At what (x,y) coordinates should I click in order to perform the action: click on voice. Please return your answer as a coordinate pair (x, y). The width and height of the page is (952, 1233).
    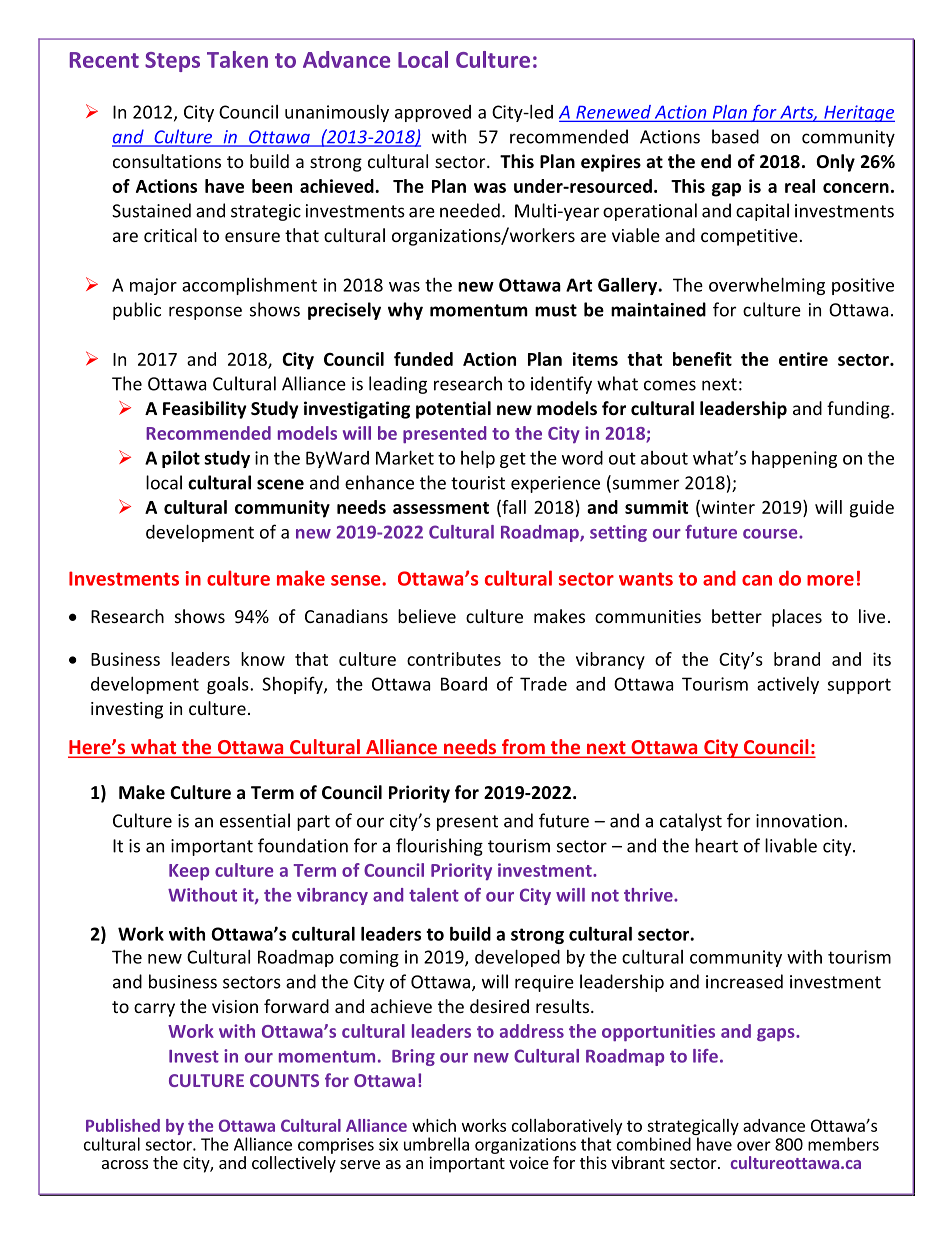
    Looking at the image, I should click on (529, 1162).
